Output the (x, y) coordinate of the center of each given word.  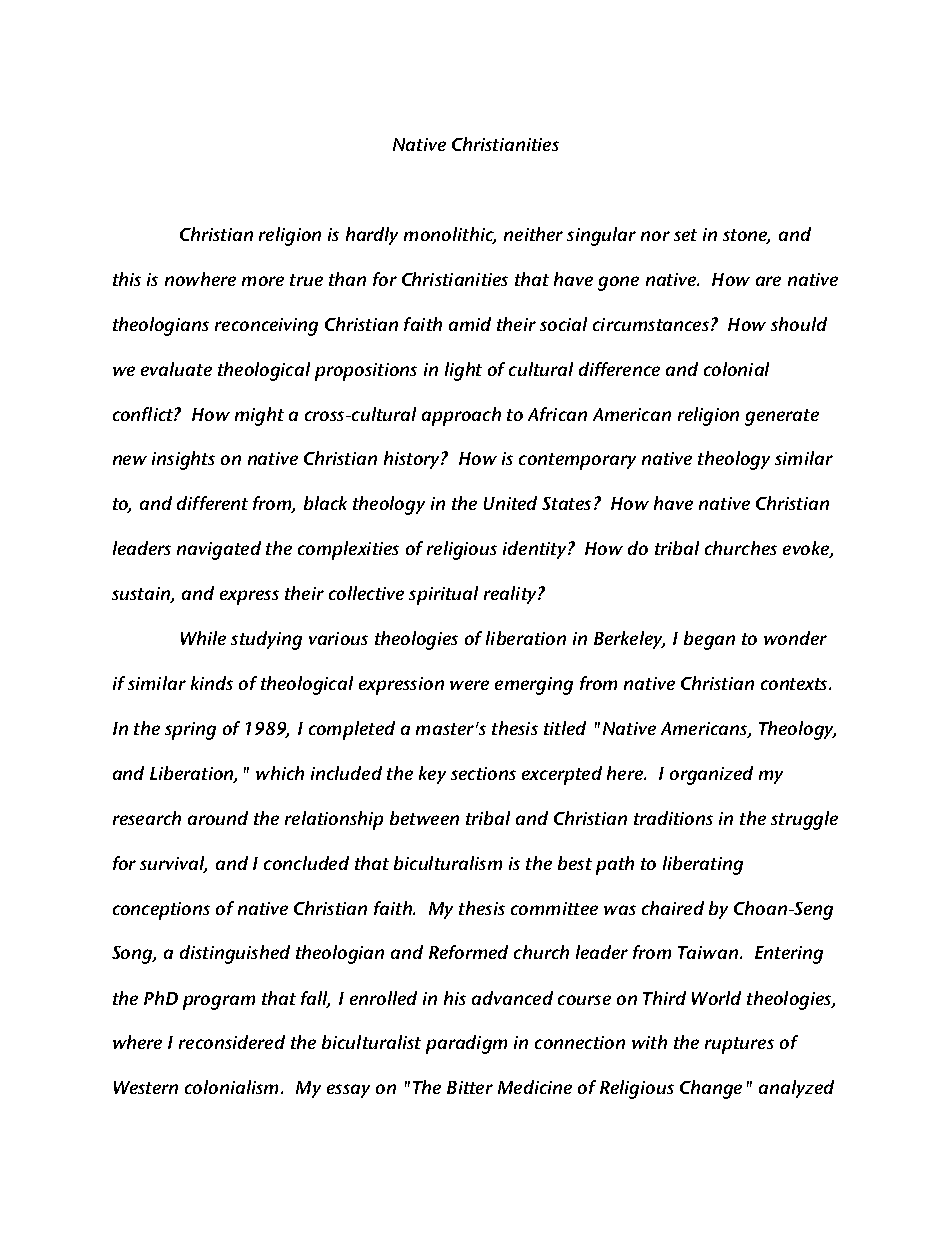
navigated (219, 550)
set (685, 235)
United (510, 503)
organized (711, 775)
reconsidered (232, 1042)
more (263, 281)
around (218, 818)
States (566, 503)
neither (533, 234)
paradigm (466, 1044)
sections (483, 773)
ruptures (739, 1045)
